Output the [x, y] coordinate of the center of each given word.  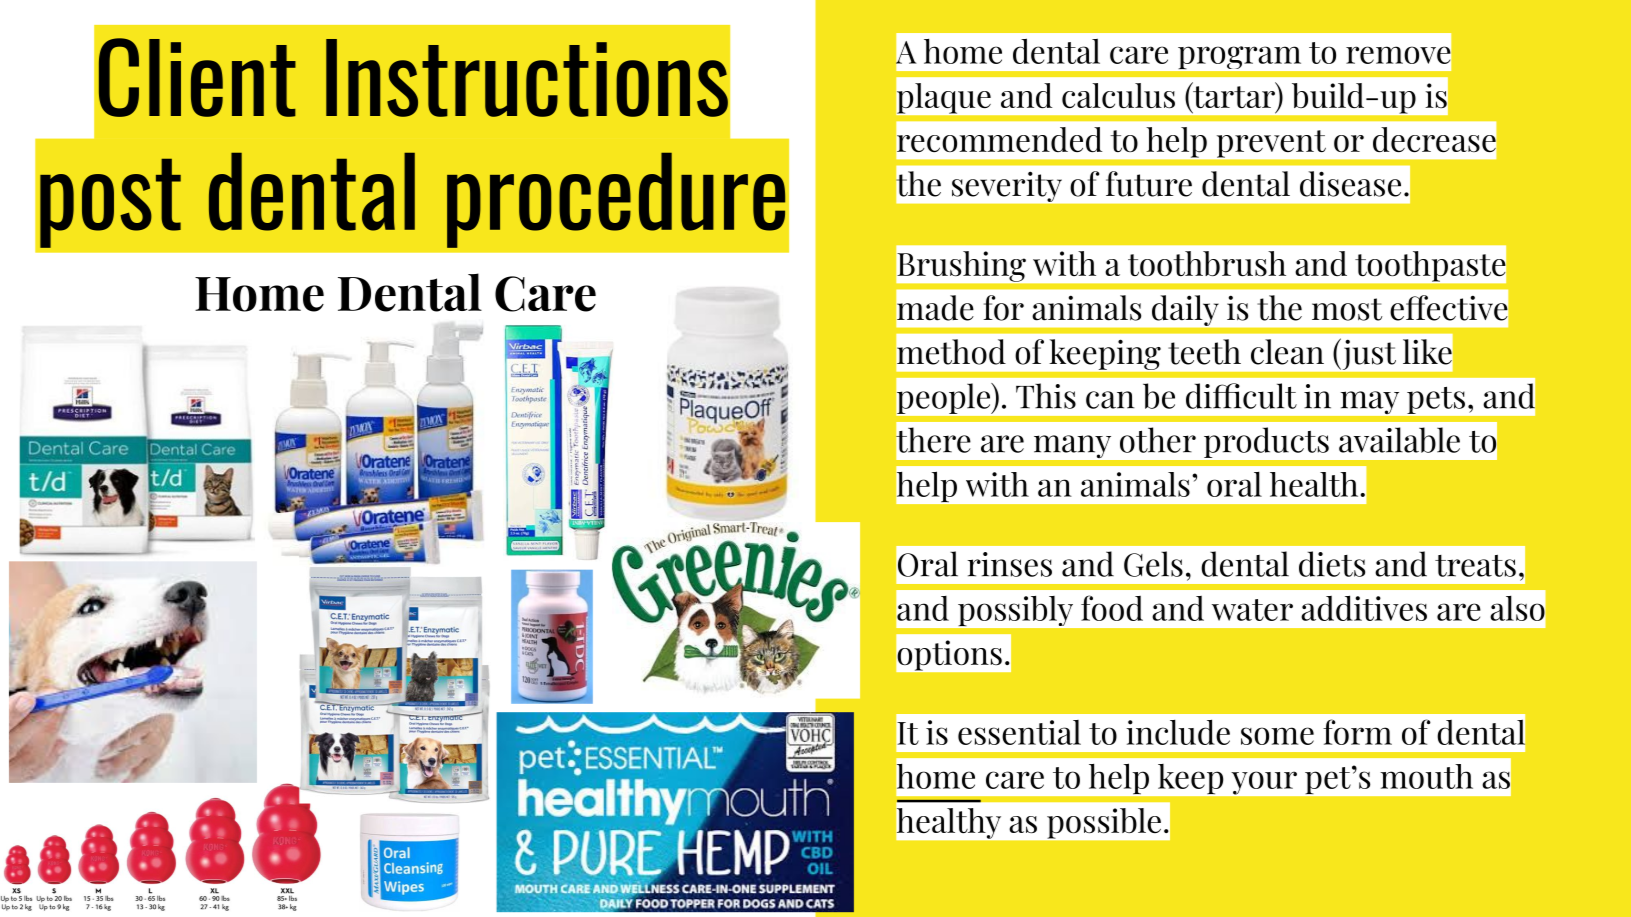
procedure [616, 200]
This [1046, 396]
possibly [1015, 611]
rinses [1009, 564]
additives [1364, 608]
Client [197, 77]
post [110, 203]
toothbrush [1207, 263]
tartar [1234, 97]
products [1266, 442]
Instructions [527, 78]
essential [1019, 732]
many [1072, 446]
